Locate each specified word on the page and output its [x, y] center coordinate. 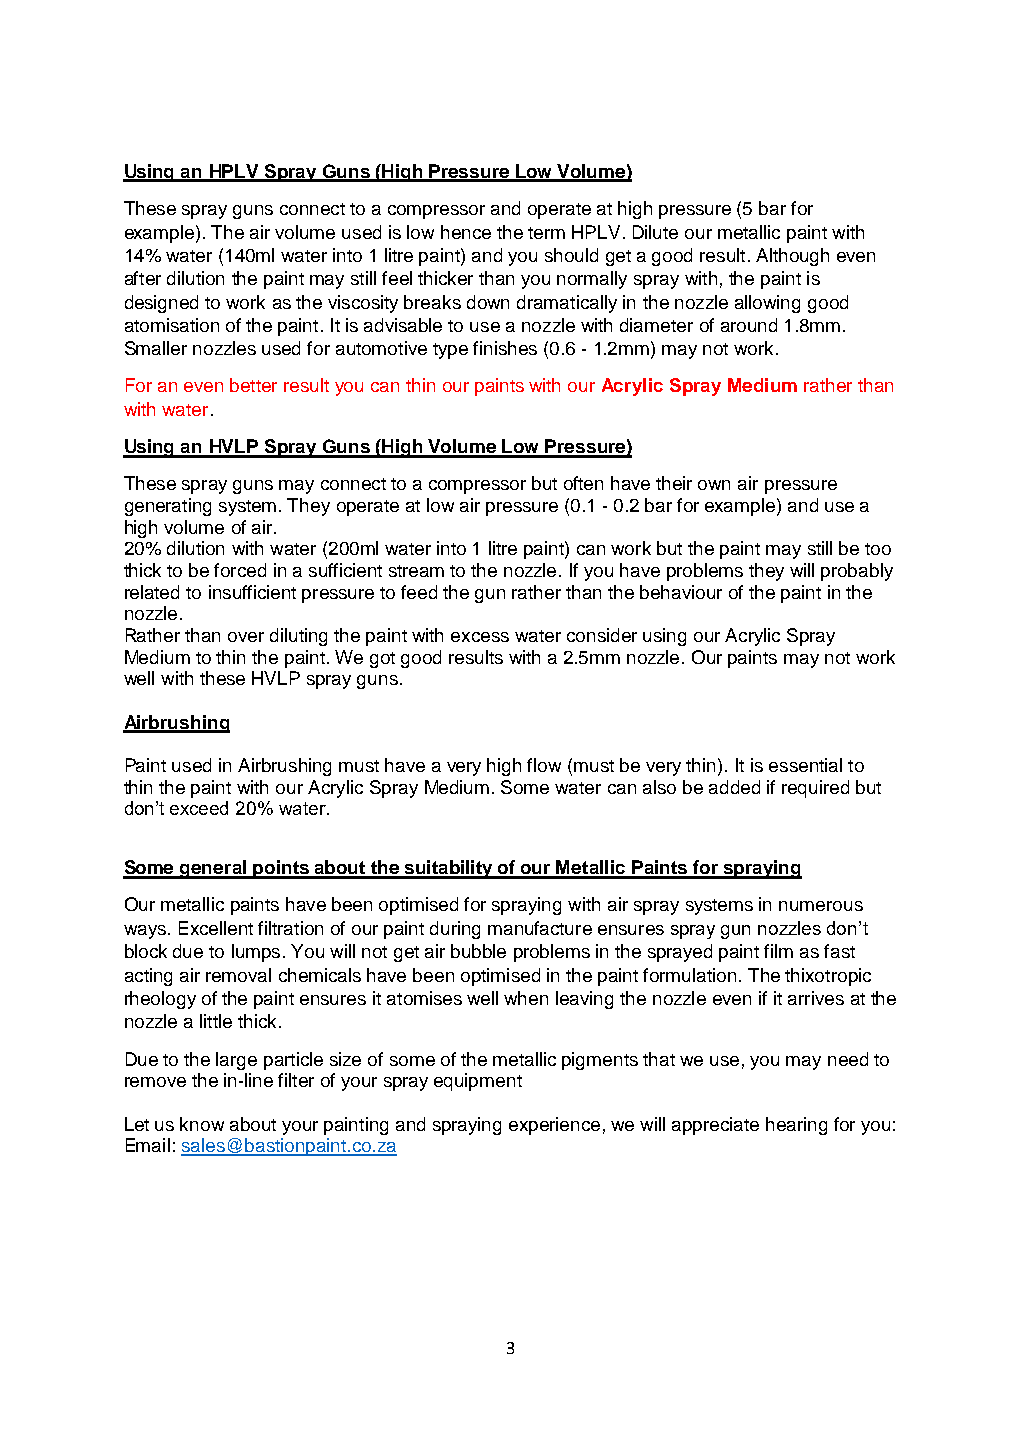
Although [792, 257]
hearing [796, 1126]
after [143, 278]
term [546, 233]
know [202, 1124]
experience [554, 1126]
